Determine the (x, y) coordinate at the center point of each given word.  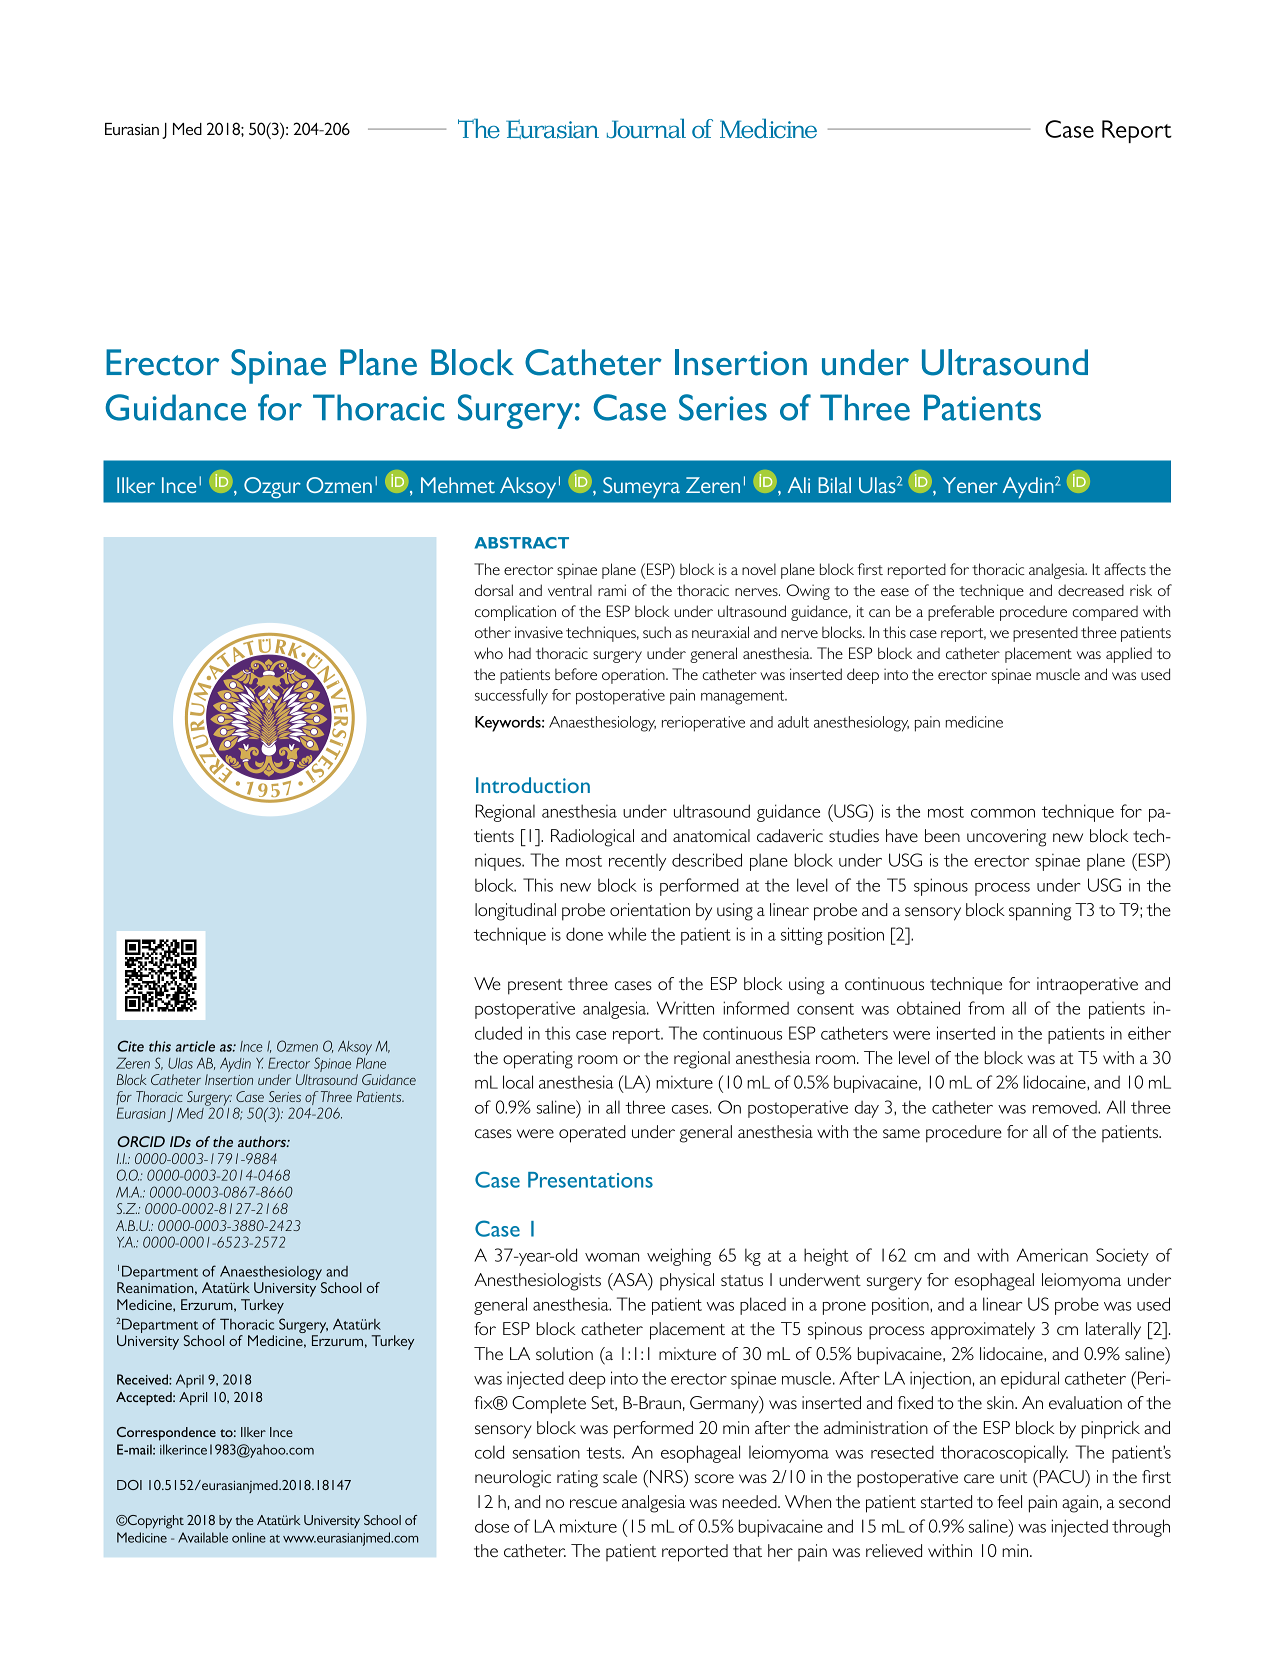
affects (1125, 569)
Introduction (533, 785)
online (249, 1537)
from (986, 1008)
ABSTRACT (522, 543)
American (1052, 1255)
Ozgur (272, 487)
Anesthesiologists (537, 1282)
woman (612, 1257)
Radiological (592, 838)
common (1003, 813)
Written (685, 1008)
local (518, 1082)
